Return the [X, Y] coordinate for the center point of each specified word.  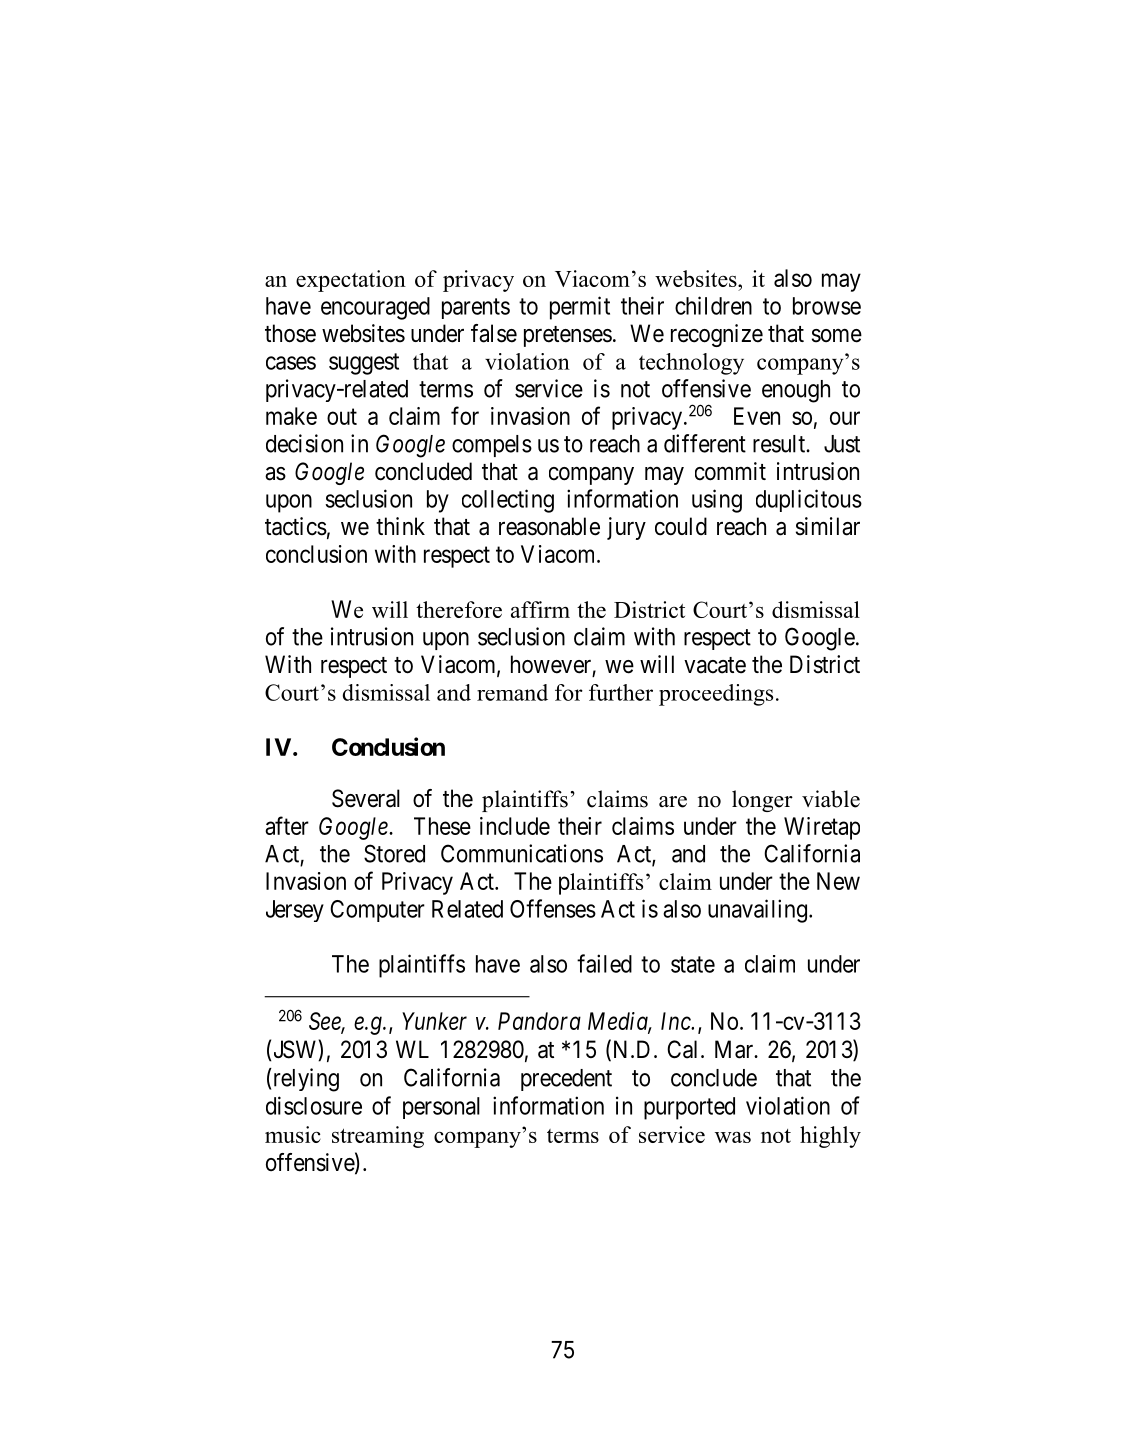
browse [827, 306]
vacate [715, 665]
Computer [377, 911]
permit [580, 308]
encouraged [375, 308]
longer [762, 801]
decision [304, 443]
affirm [540, 609]
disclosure [314, 1105]
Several [366, 798]
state [693, 964]
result [780, 444]
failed [604, 963]
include [515, 826]
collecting [508, 501]
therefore [459, 609]
